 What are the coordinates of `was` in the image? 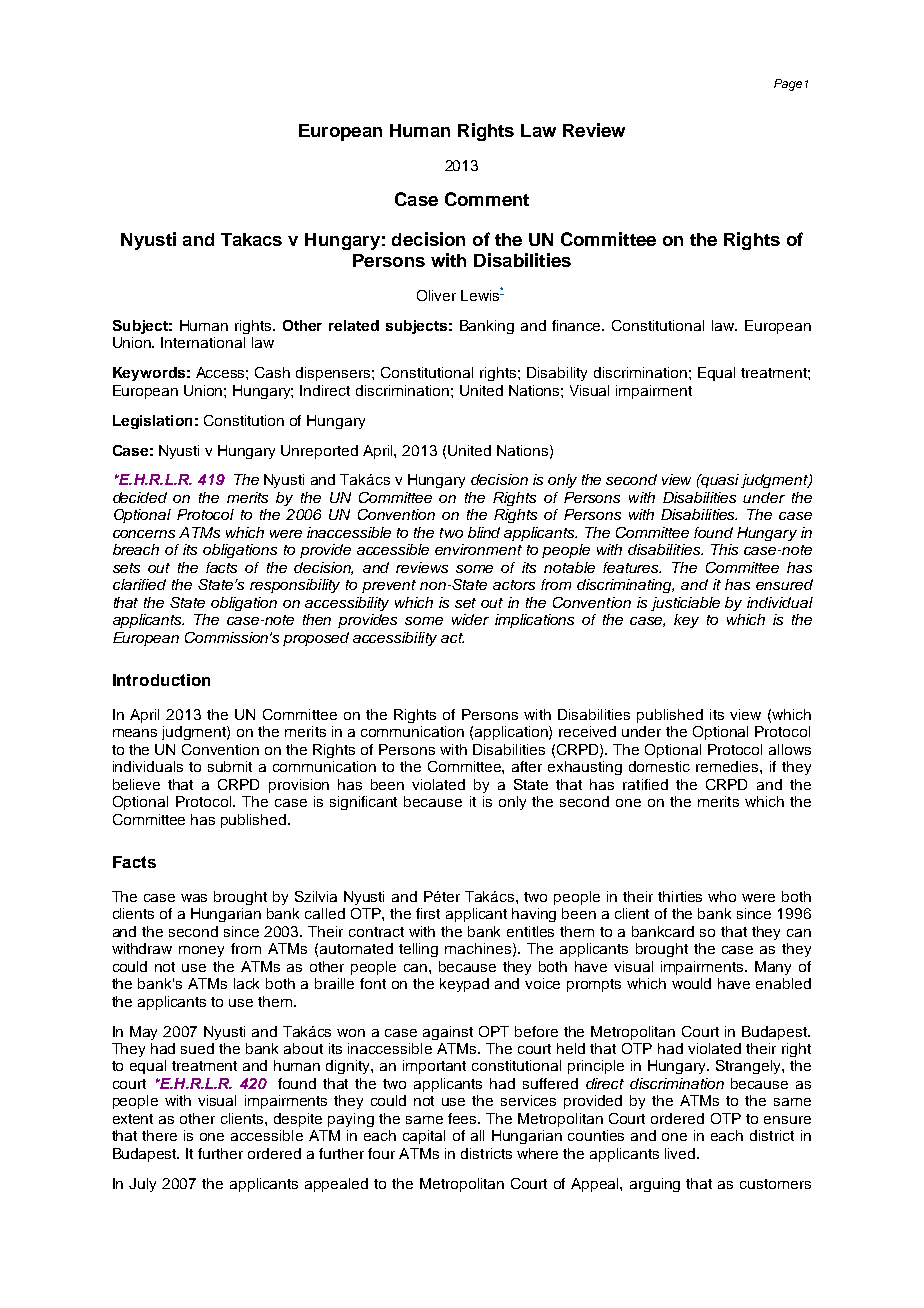 It's located at (194, 898).
